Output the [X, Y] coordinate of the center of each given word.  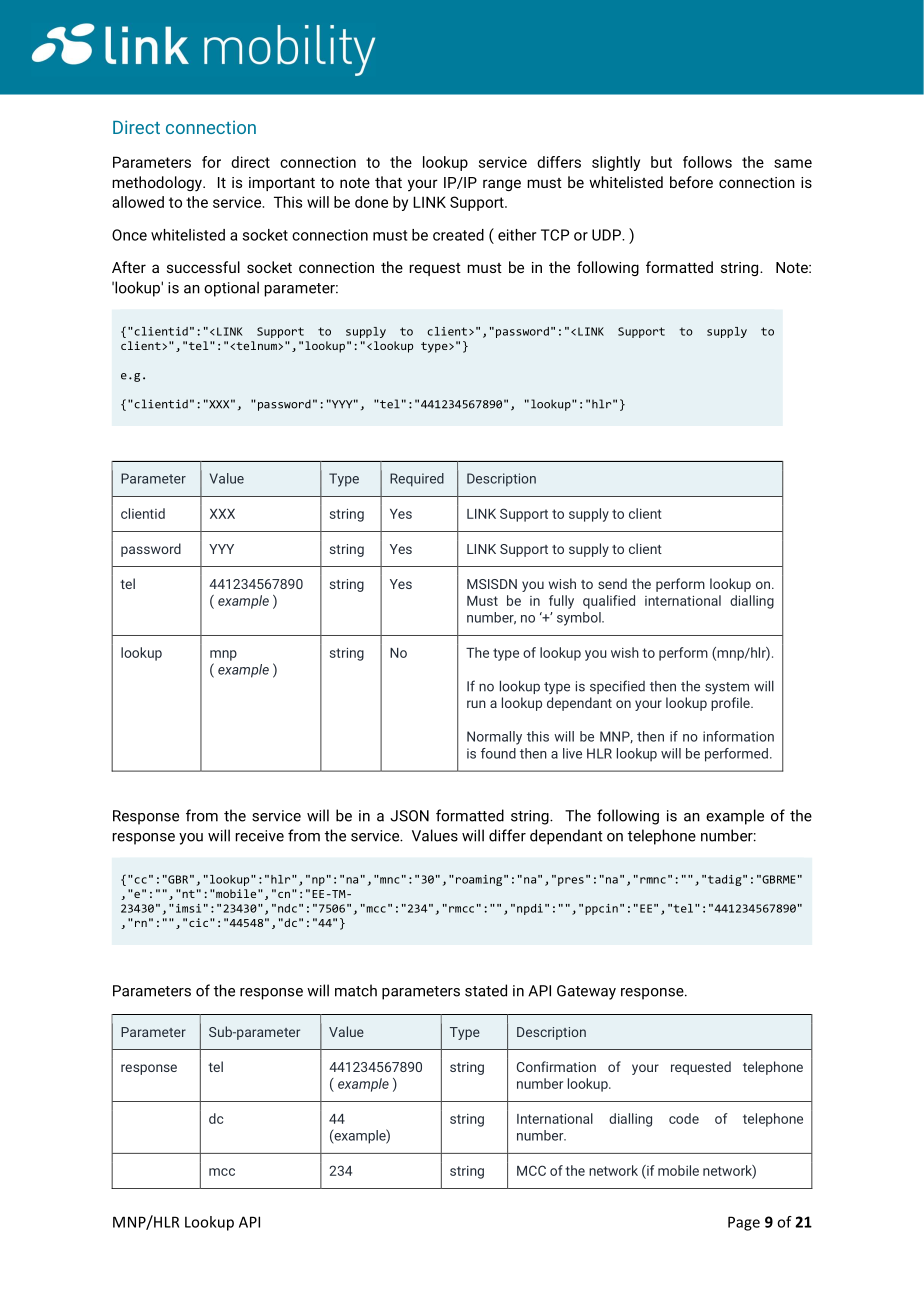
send [612, 583]
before [691, 182]
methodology [158, 184]
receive [260, 836]
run [476, 704]
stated [486, 990]
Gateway [586, 992]
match [356, 990]
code [684, 1118]
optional [231, 289]
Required [417, 480]
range [502, 185]
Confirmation [556, 1066]
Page [744, 1223]
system [727, 688]
